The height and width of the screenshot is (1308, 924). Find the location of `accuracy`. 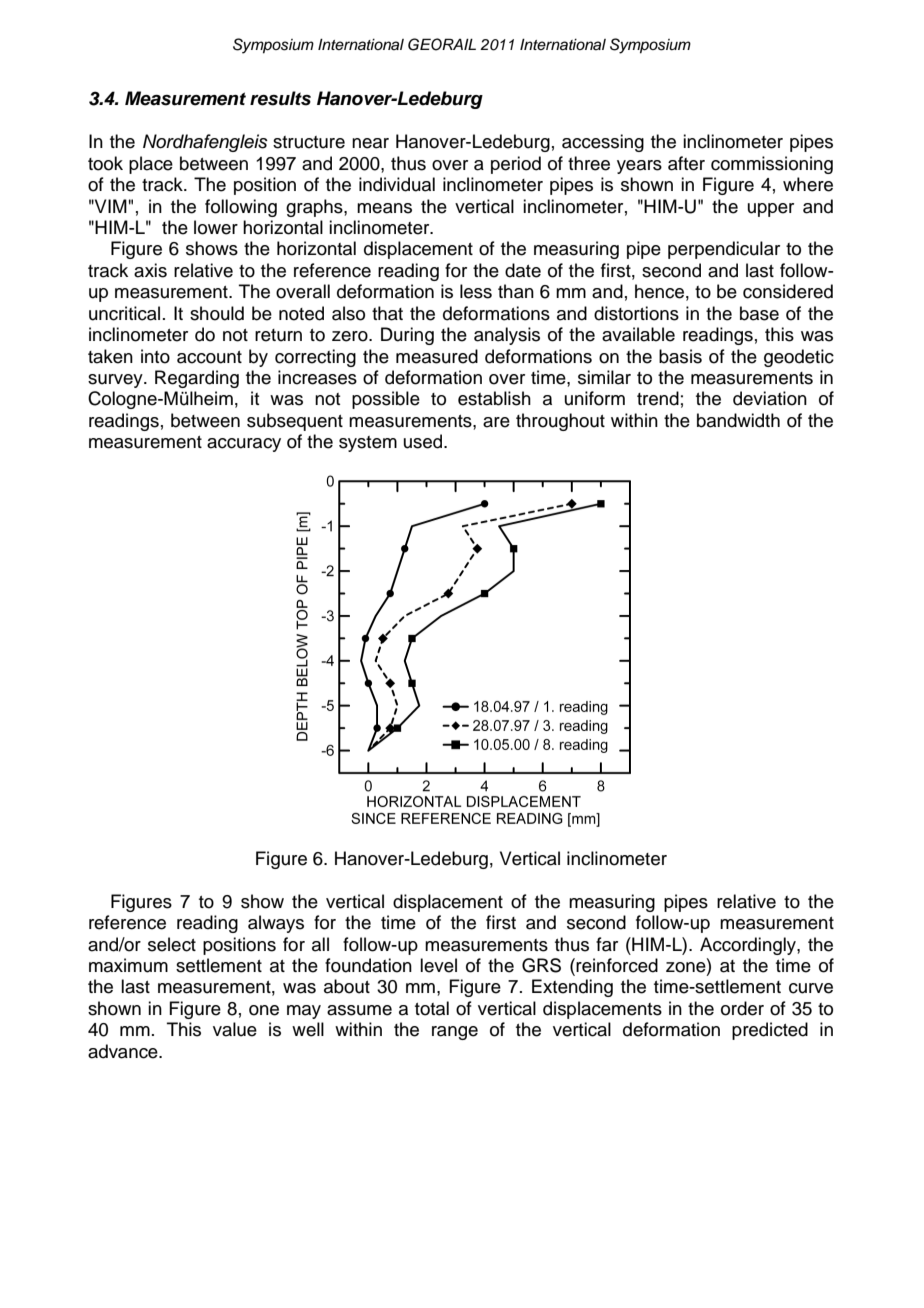

accuracy is located at coordinates (244, 445).
